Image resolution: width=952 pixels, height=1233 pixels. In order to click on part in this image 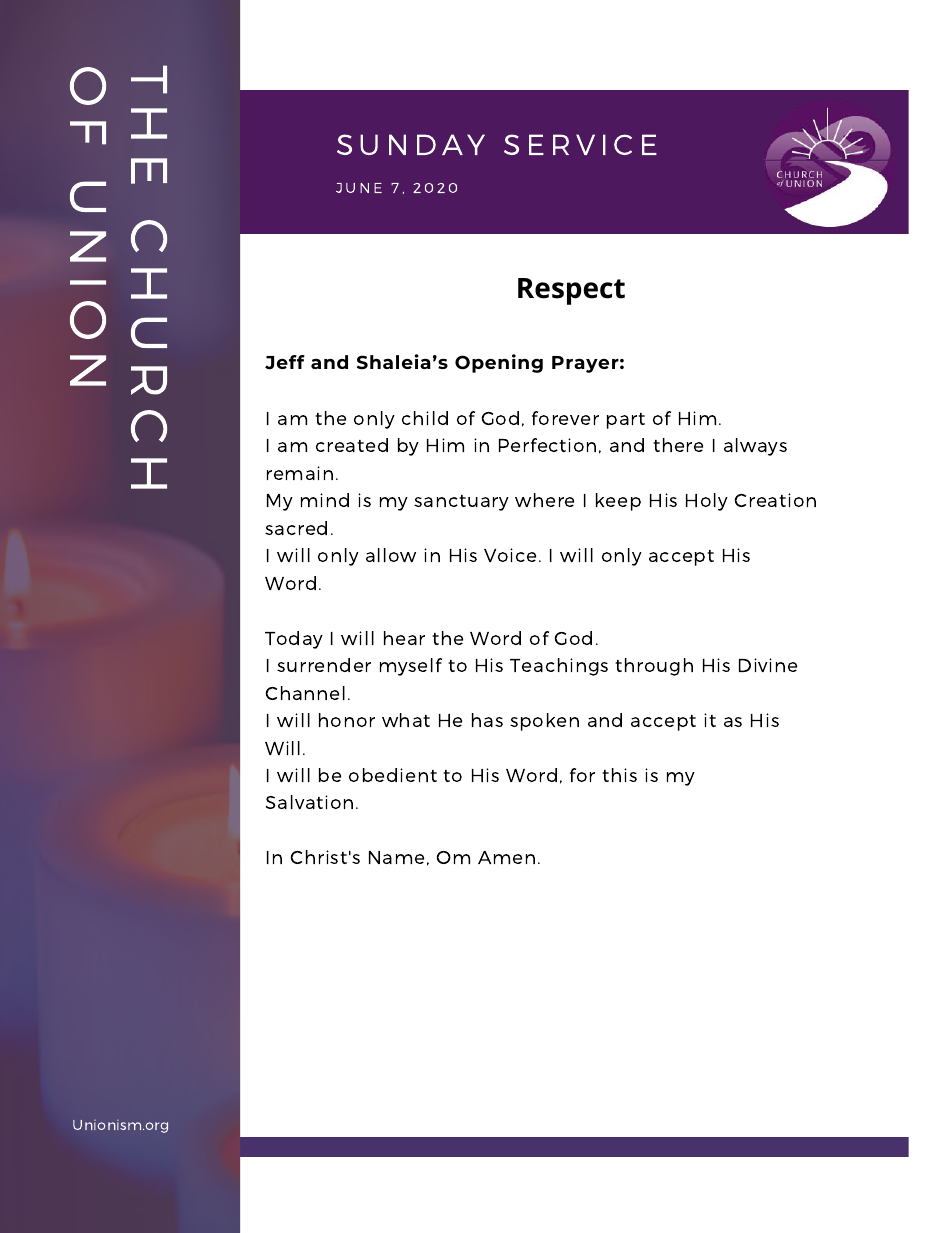, I will do `click(626, 421)`.
